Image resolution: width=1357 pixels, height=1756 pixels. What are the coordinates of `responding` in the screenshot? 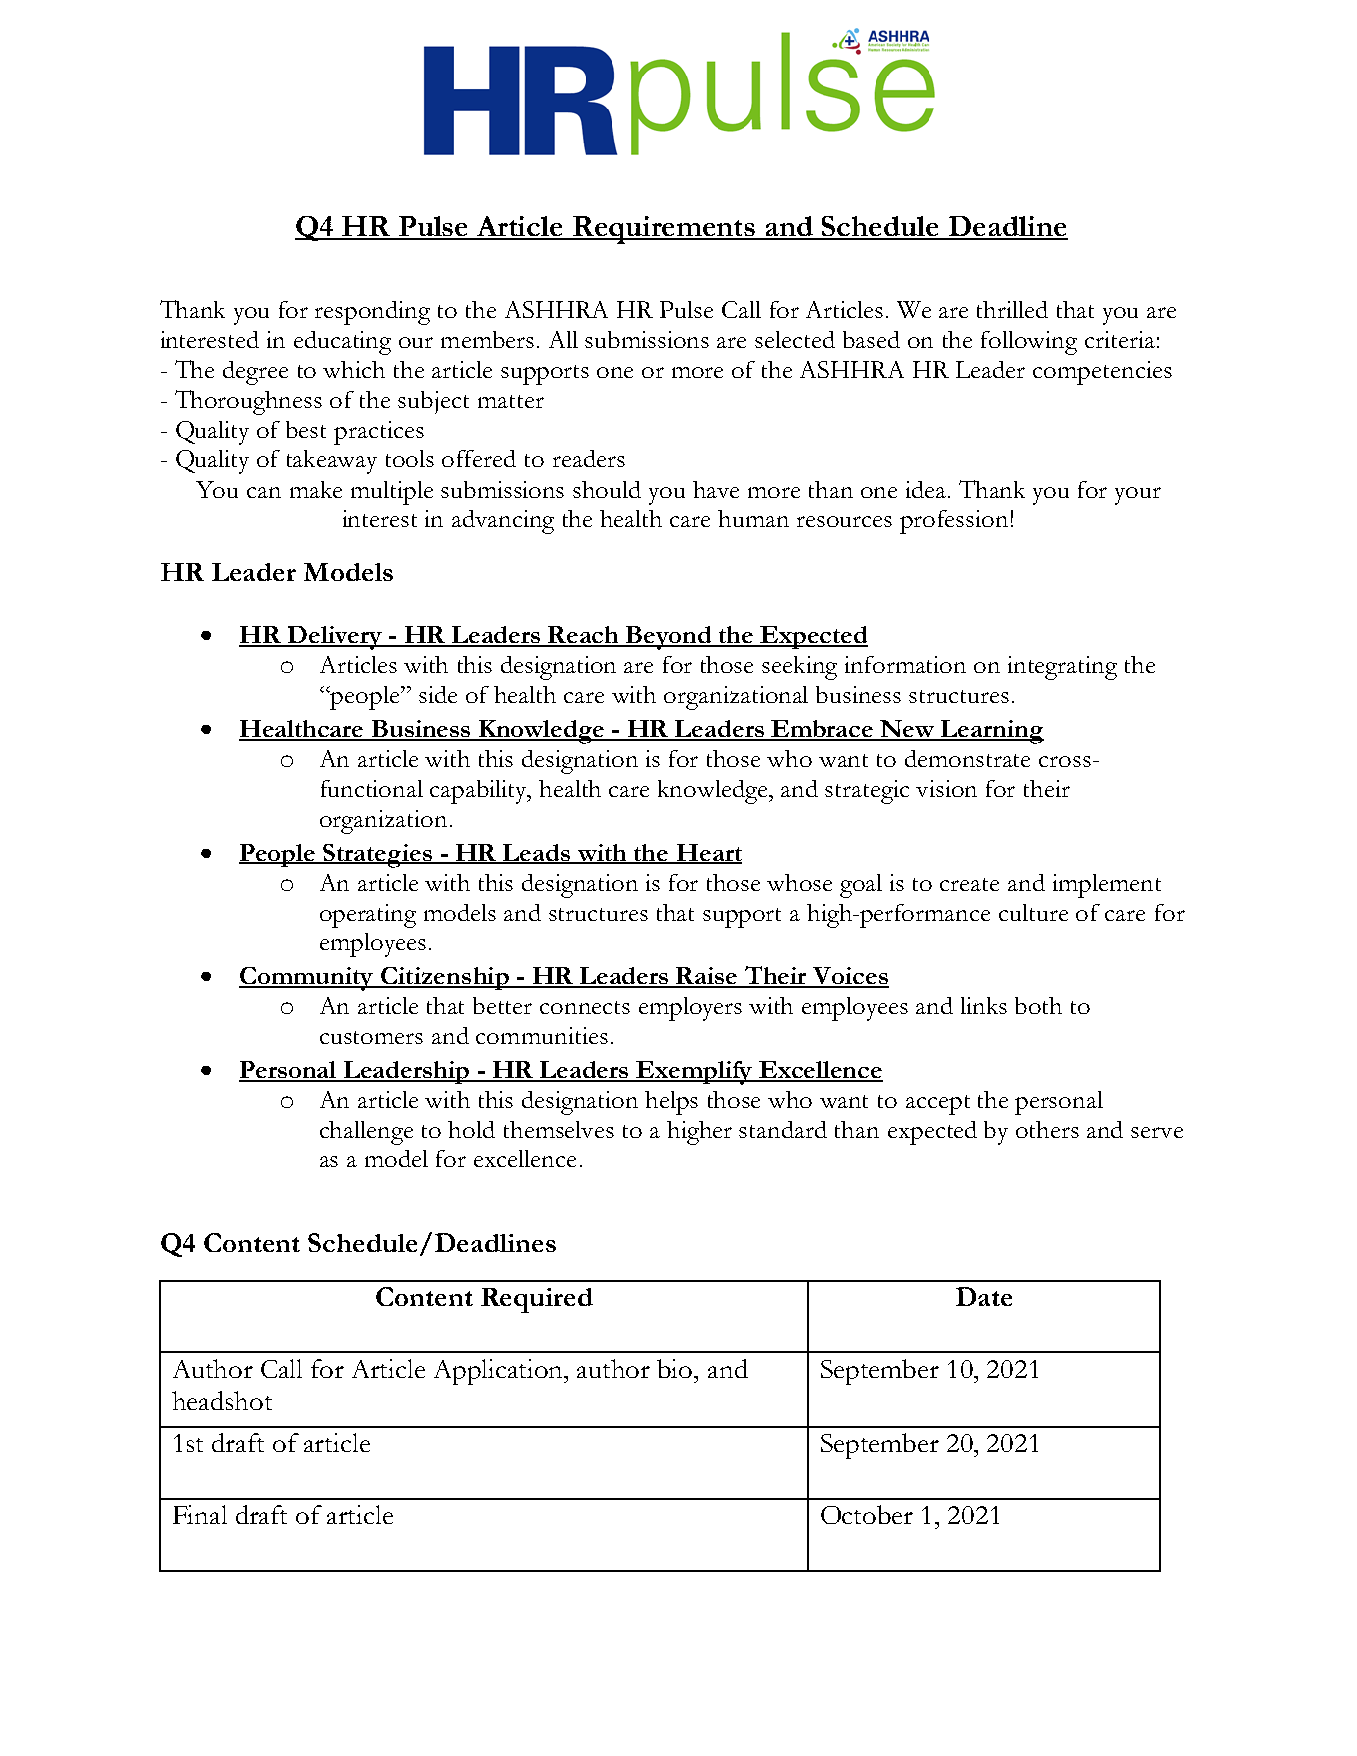 It's located at (372, 313).
